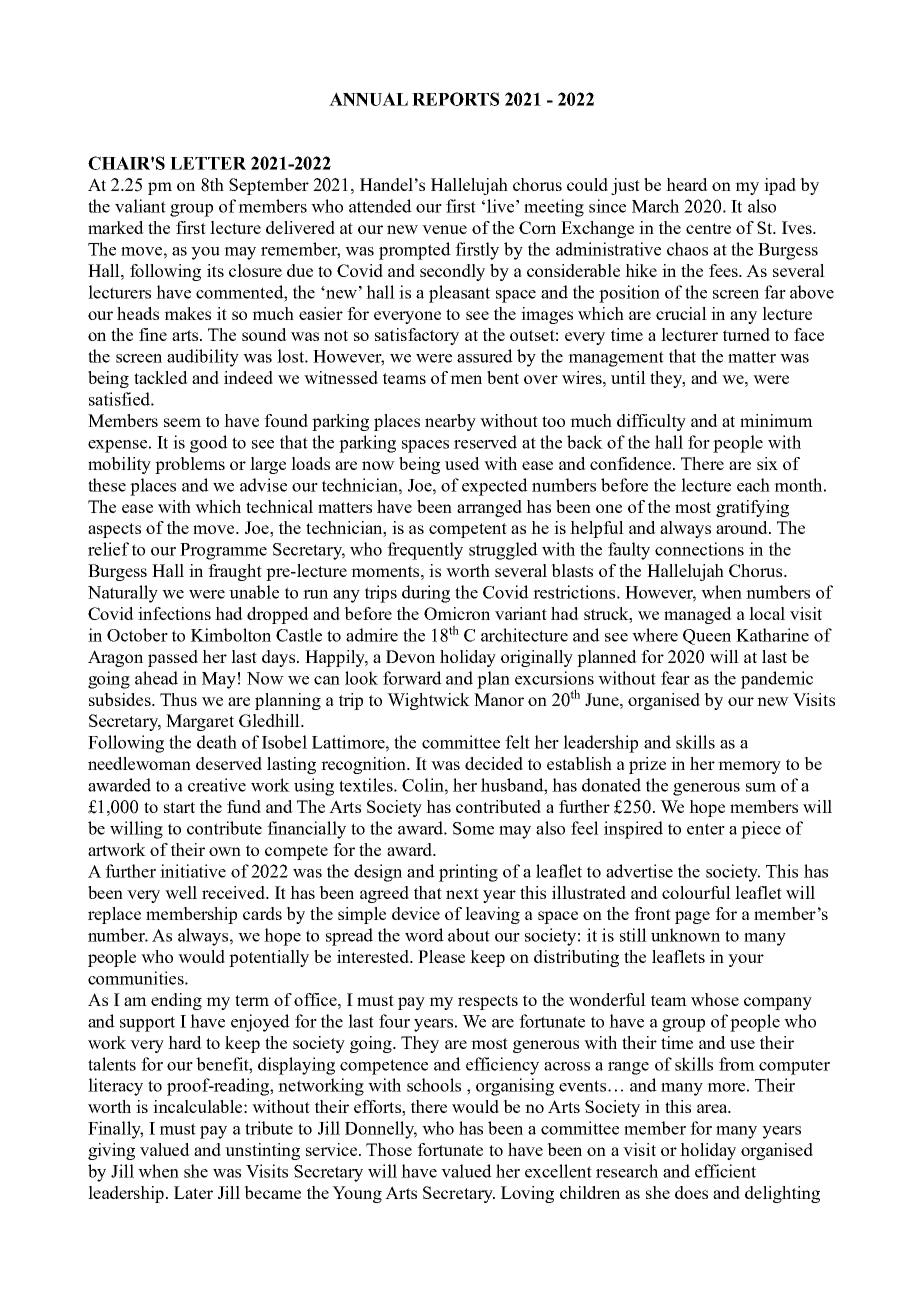  Describe the element at coordinates (746, 960) in the screenshot. I see `your` at that location.
